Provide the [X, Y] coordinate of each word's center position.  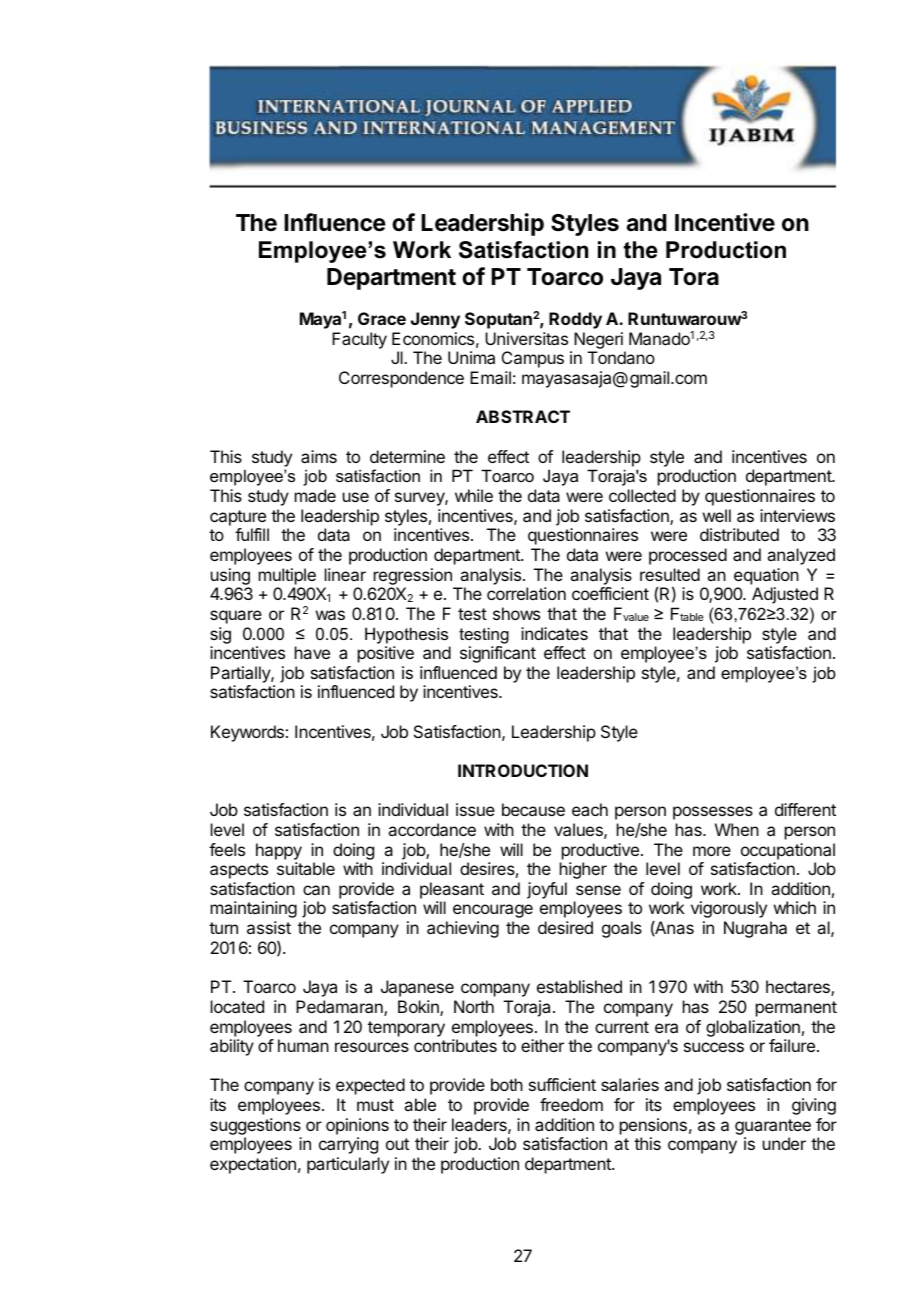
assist [269, 927]
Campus [533, 359]
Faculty [359, 340]
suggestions [255, 1126]
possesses [713, 813]
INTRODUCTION [523, 770]
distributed [739, 534]
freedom [571, 1104]
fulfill [252, 534]
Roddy [575, 320]
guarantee [773, 1127]
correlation [526, 593]
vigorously [729, 909]
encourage [493, 911]
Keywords [247, 733]
